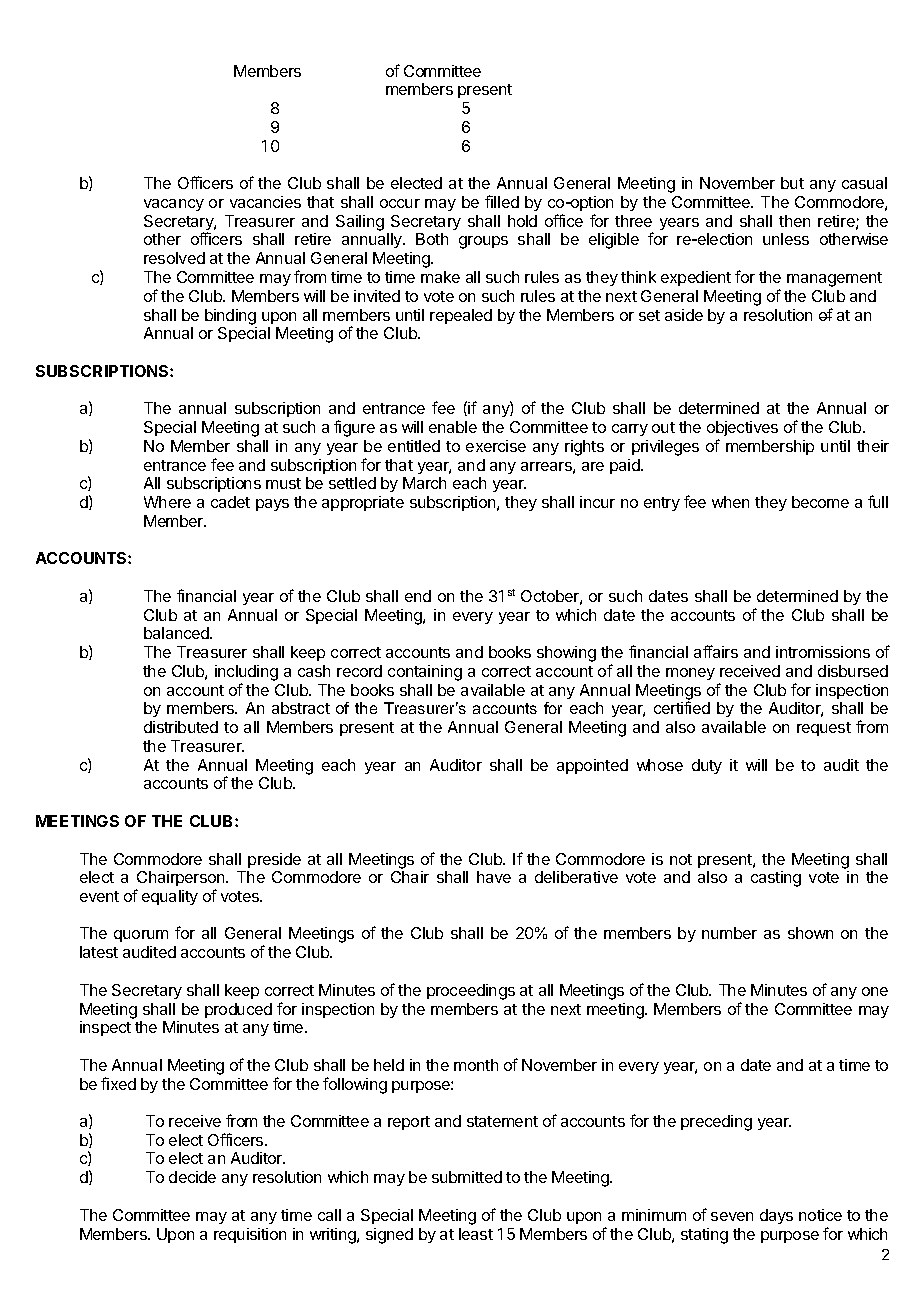 The image size is (924, 1308). I want to click on vacancy, so click(174, 205).
